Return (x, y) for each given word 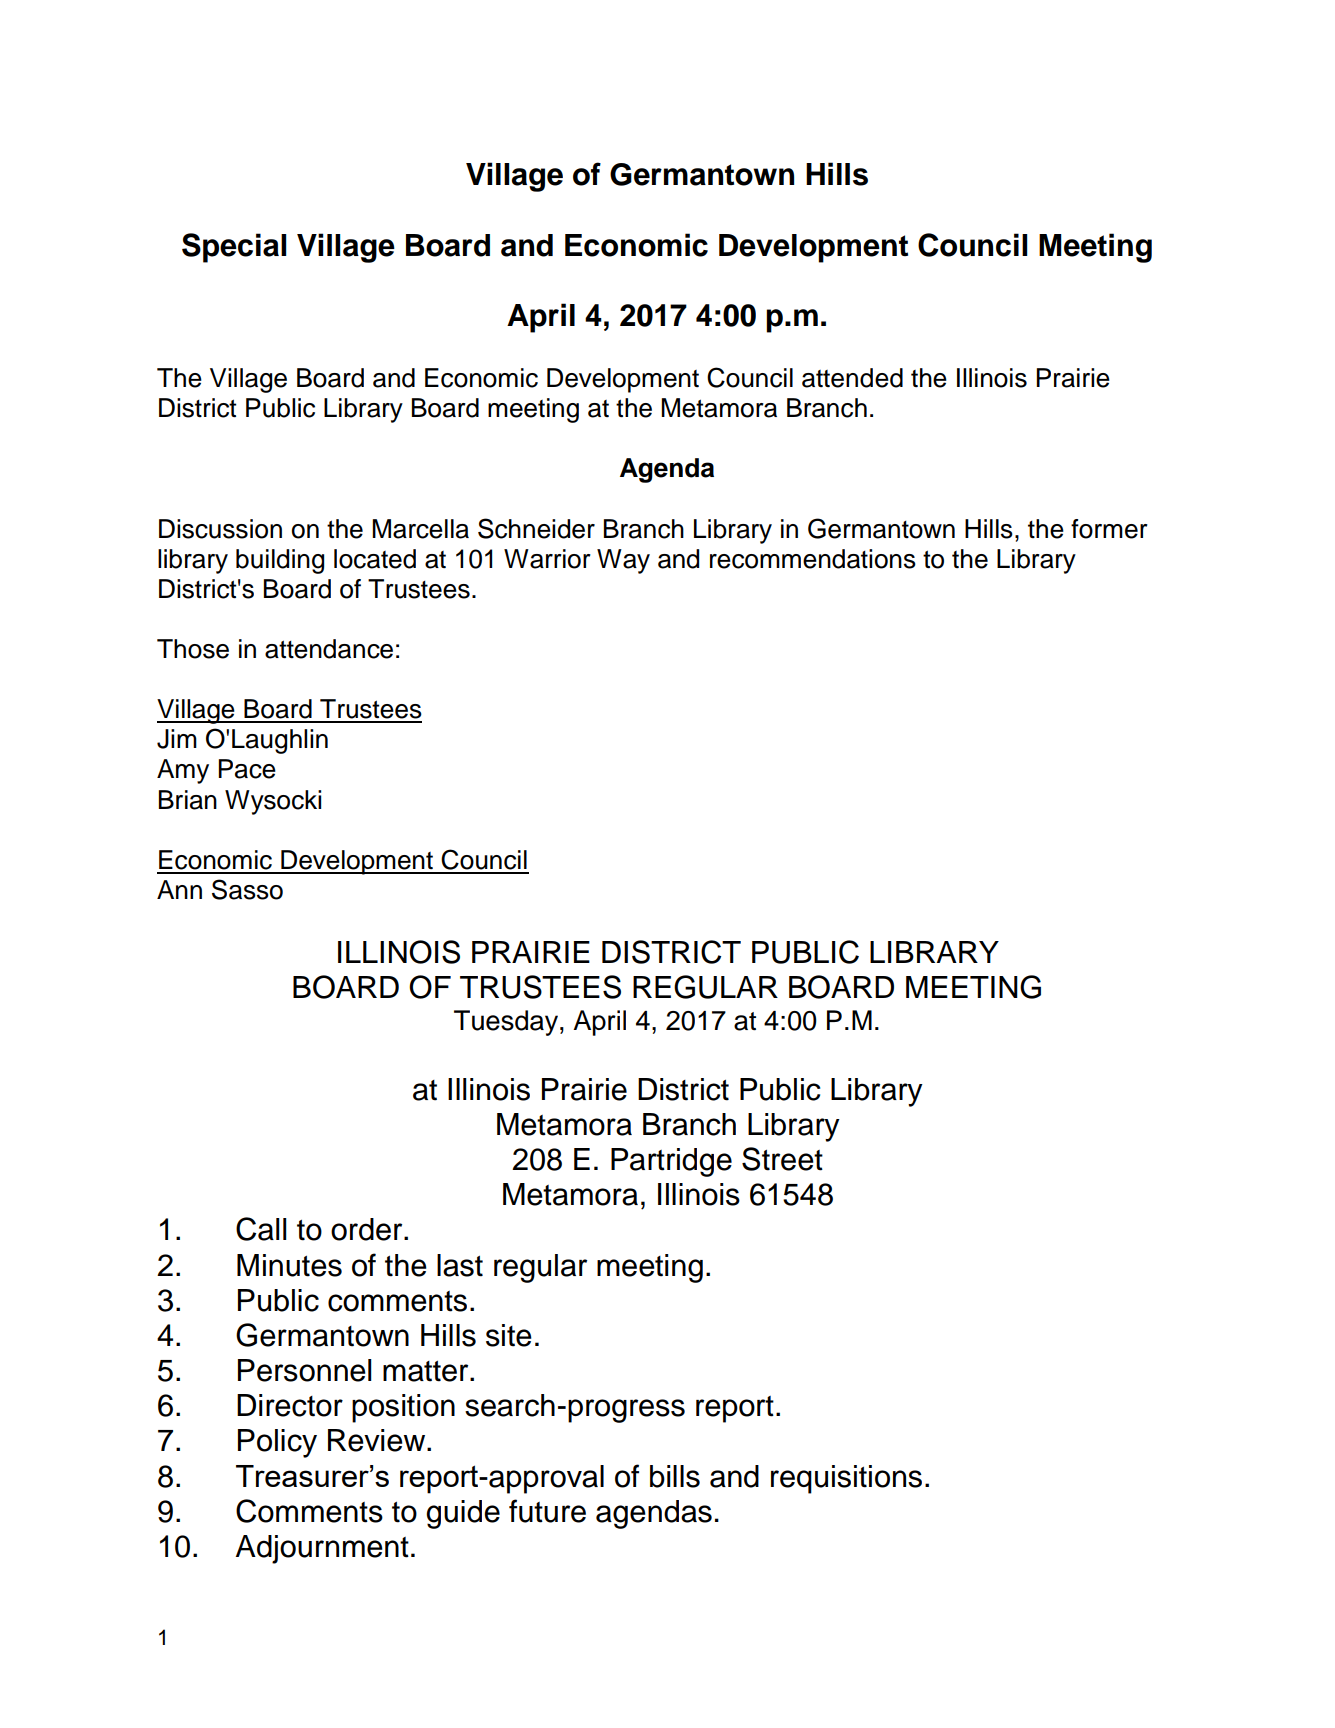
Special (234, 248)
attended (852, 378)
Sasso (247, 889)
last (460, 1265)
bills (675, 1476)
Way (623, 561)
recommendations (813, 559)
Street (782, 1159)
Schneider (536, 528)
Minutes (289, 1265)
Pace (247, 769)
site (509, 1335)
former (1109, 529)
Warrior (547, 559)
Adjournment (322, 1549)
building (280, 561)
